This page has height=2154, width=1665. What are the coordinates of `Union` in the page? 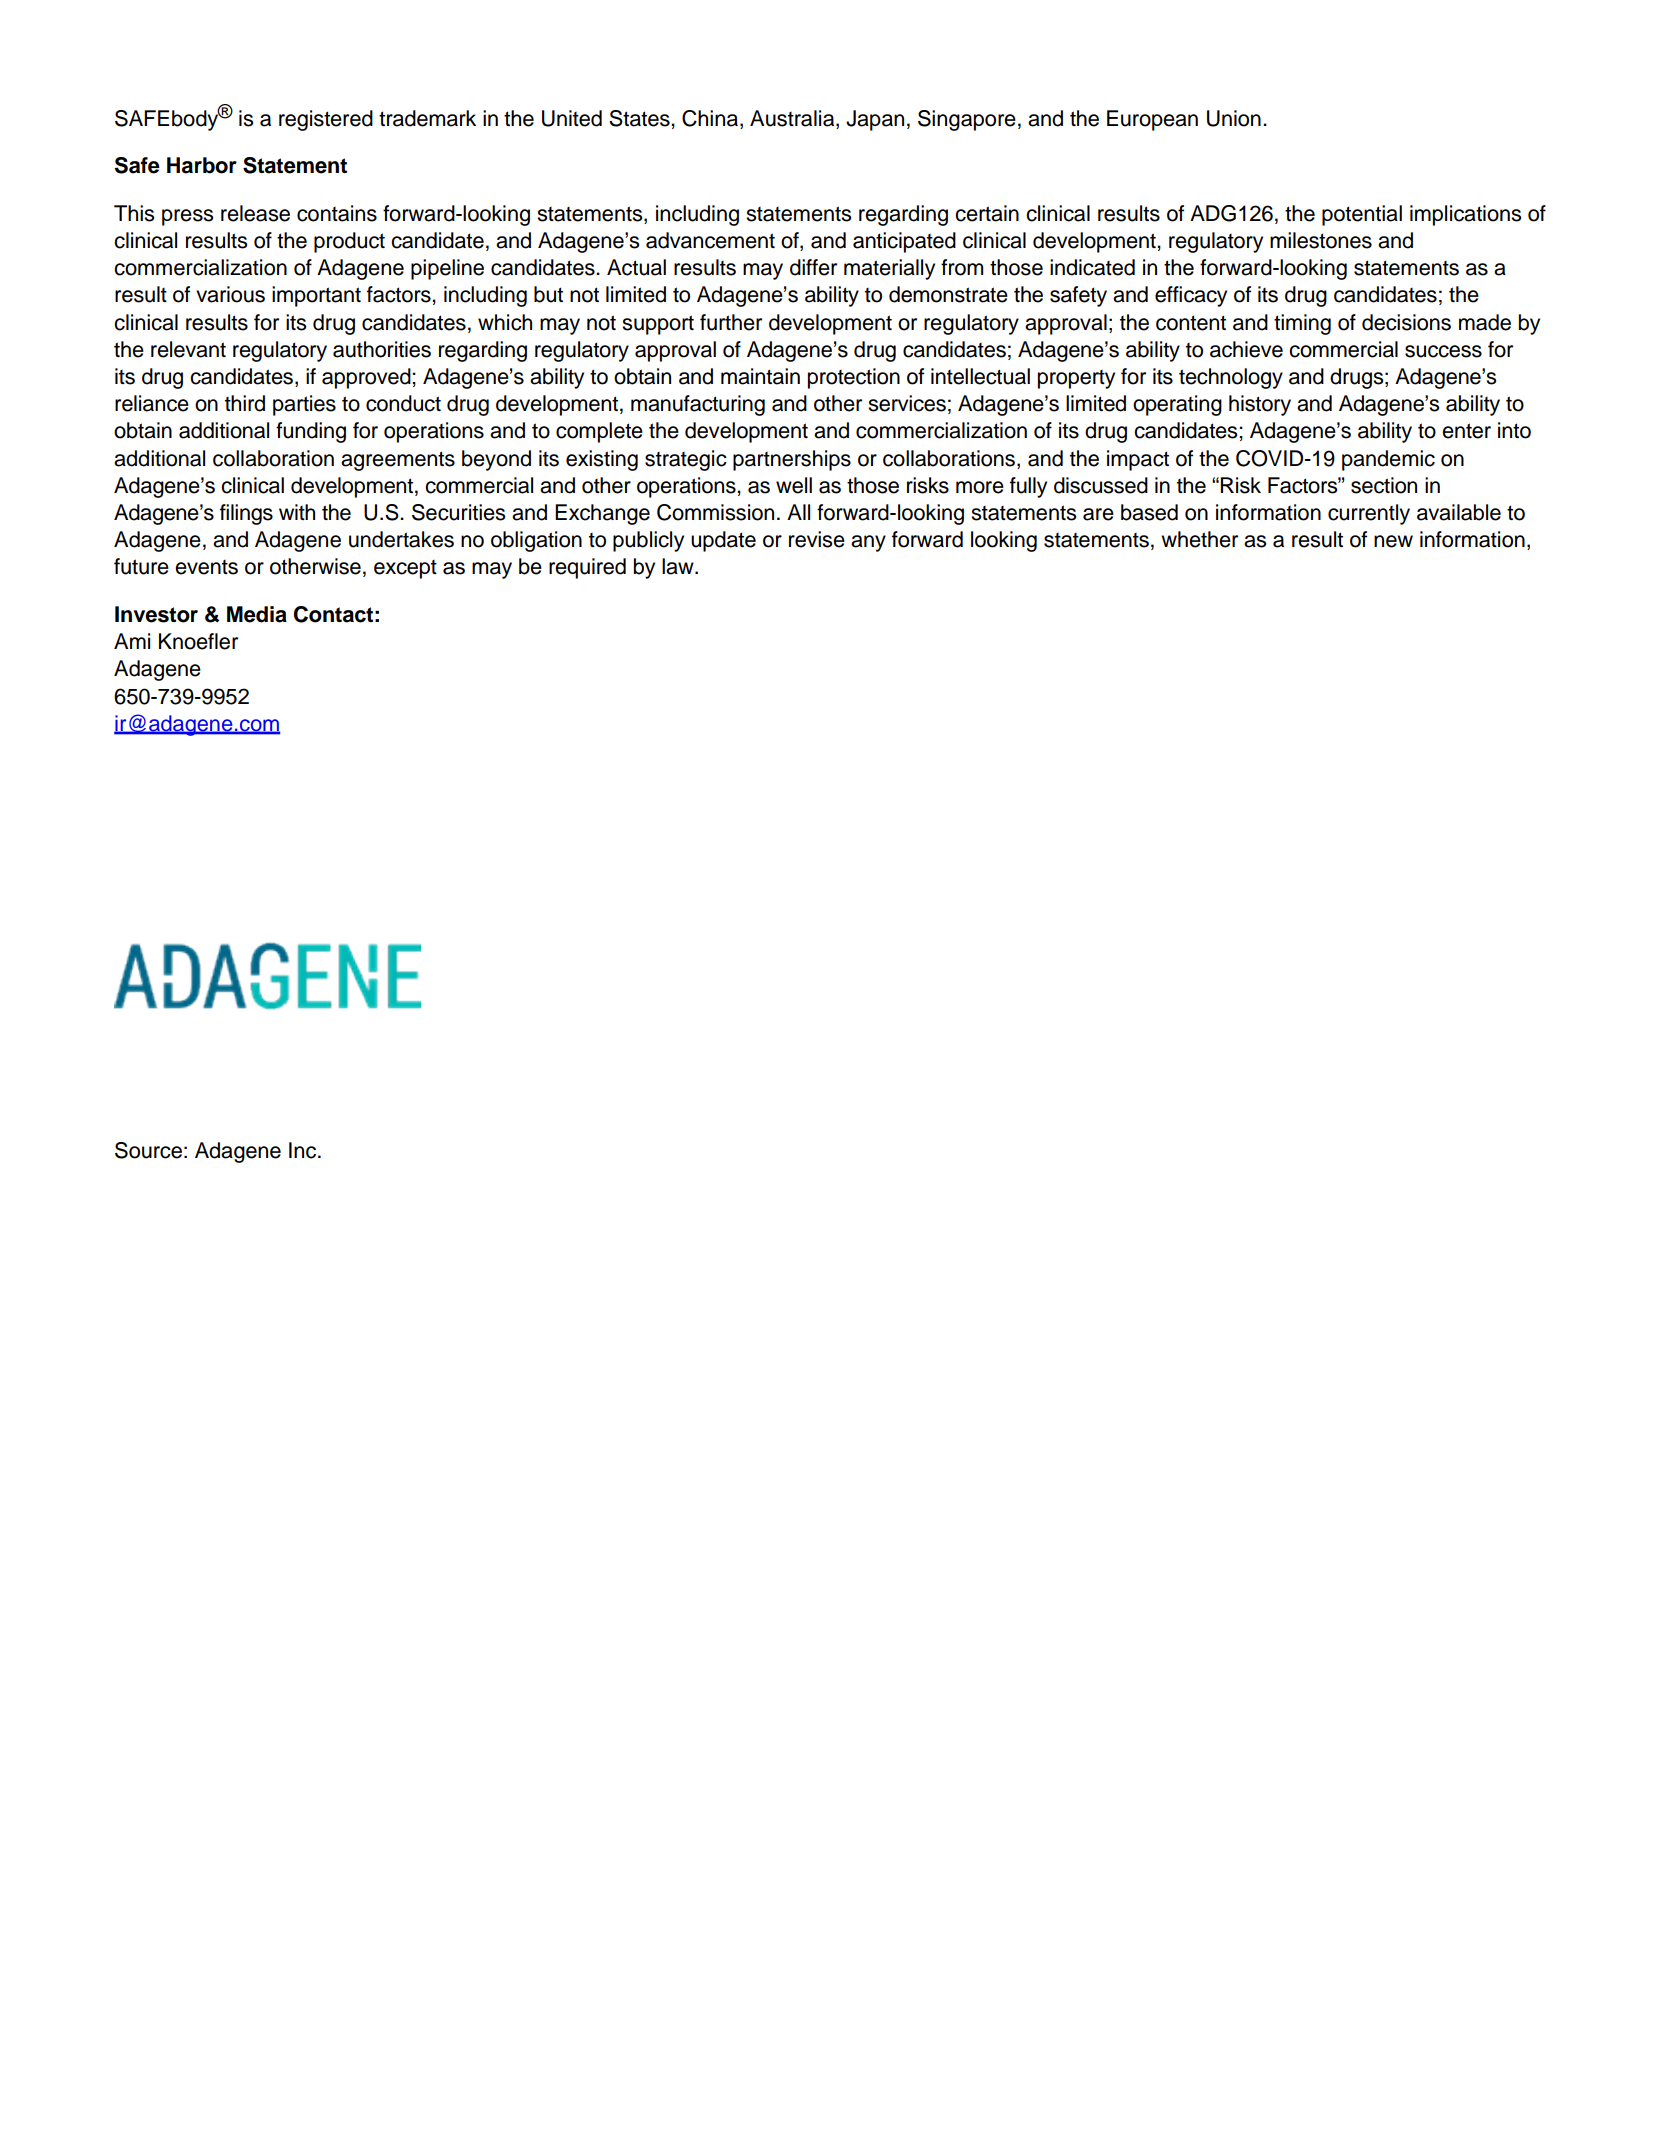 It's located at (1234, 118).
